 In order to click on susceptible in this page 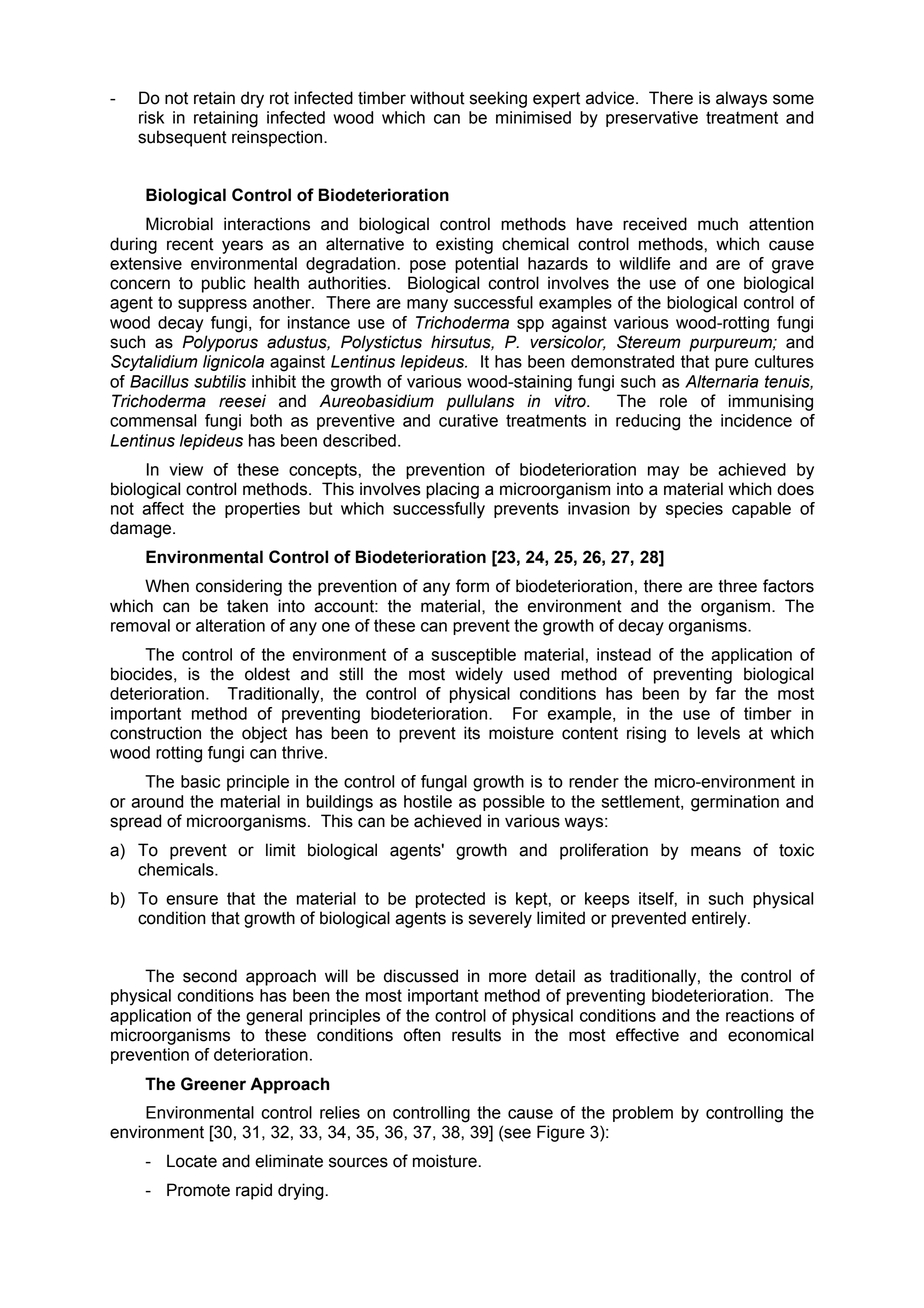, I will do `click(474, 656)`.
